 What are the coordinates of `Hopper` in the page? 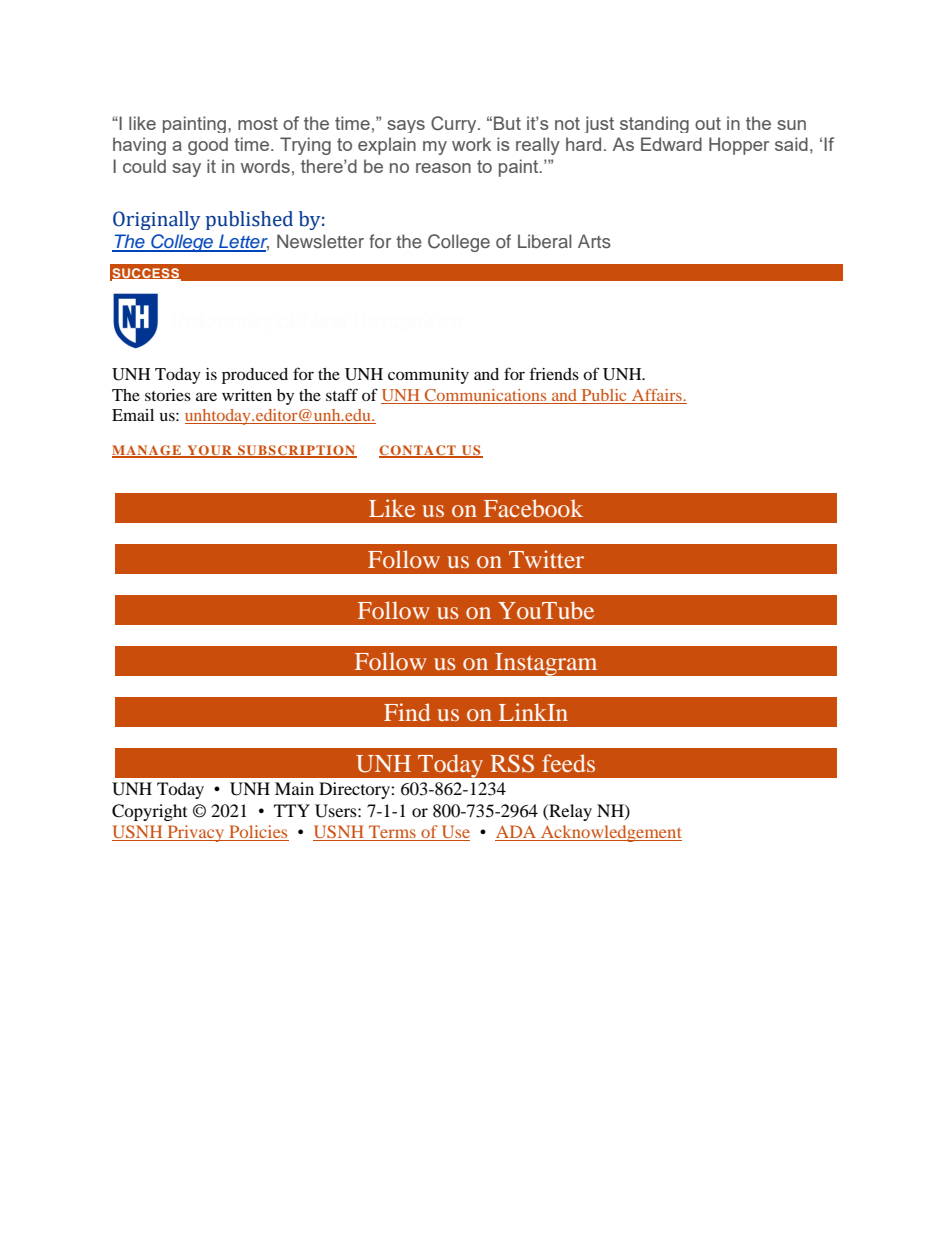 It's located at (739, 146).
